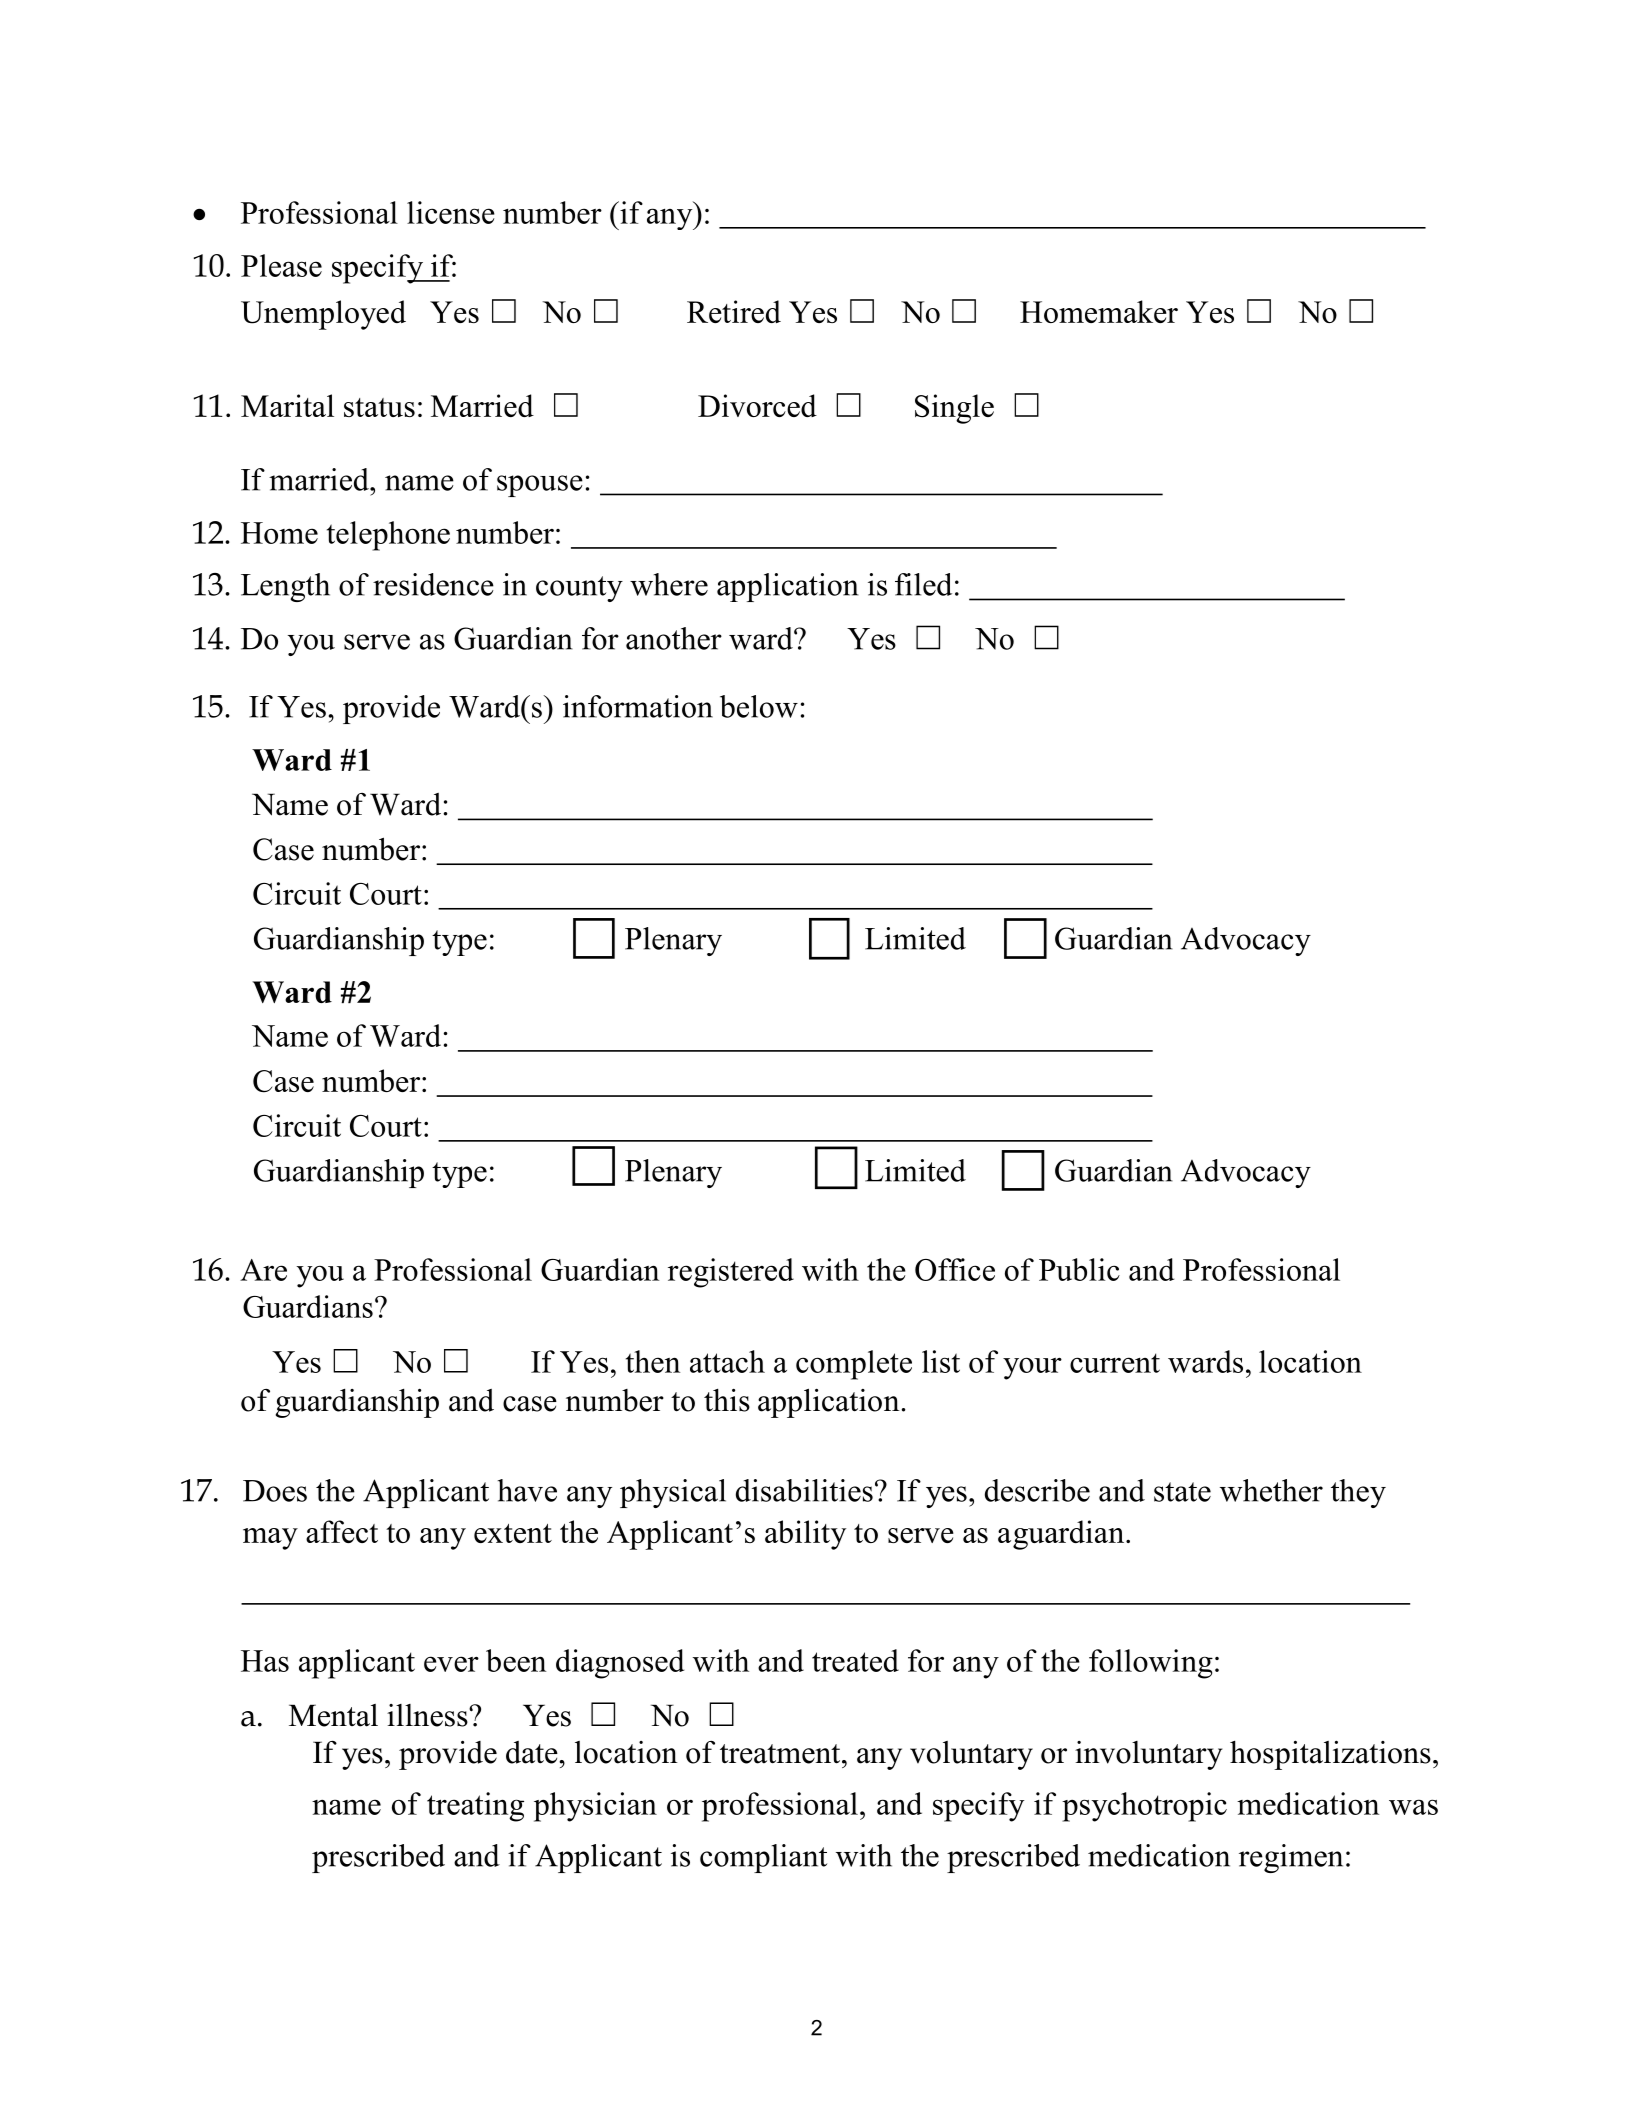 The width and height of the screenshot is (1633, 2113). What do you see at coordinates (954, 409) in the screenshot?
I see `Single` at bounding box center [954, 409].
